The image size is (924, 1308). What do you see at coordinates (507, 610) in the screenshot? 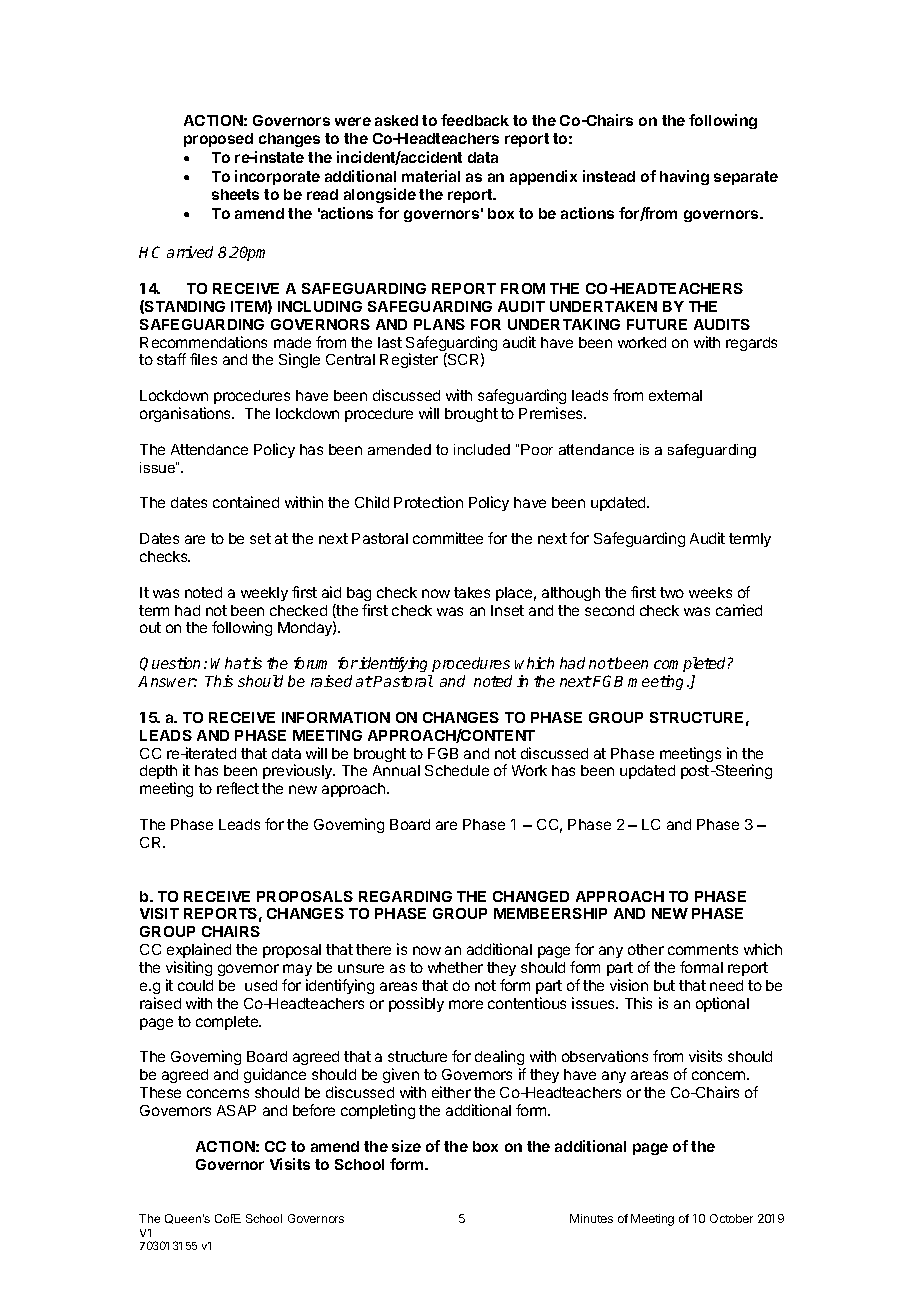
I see `Inset` at bounding box center [507, 610].
